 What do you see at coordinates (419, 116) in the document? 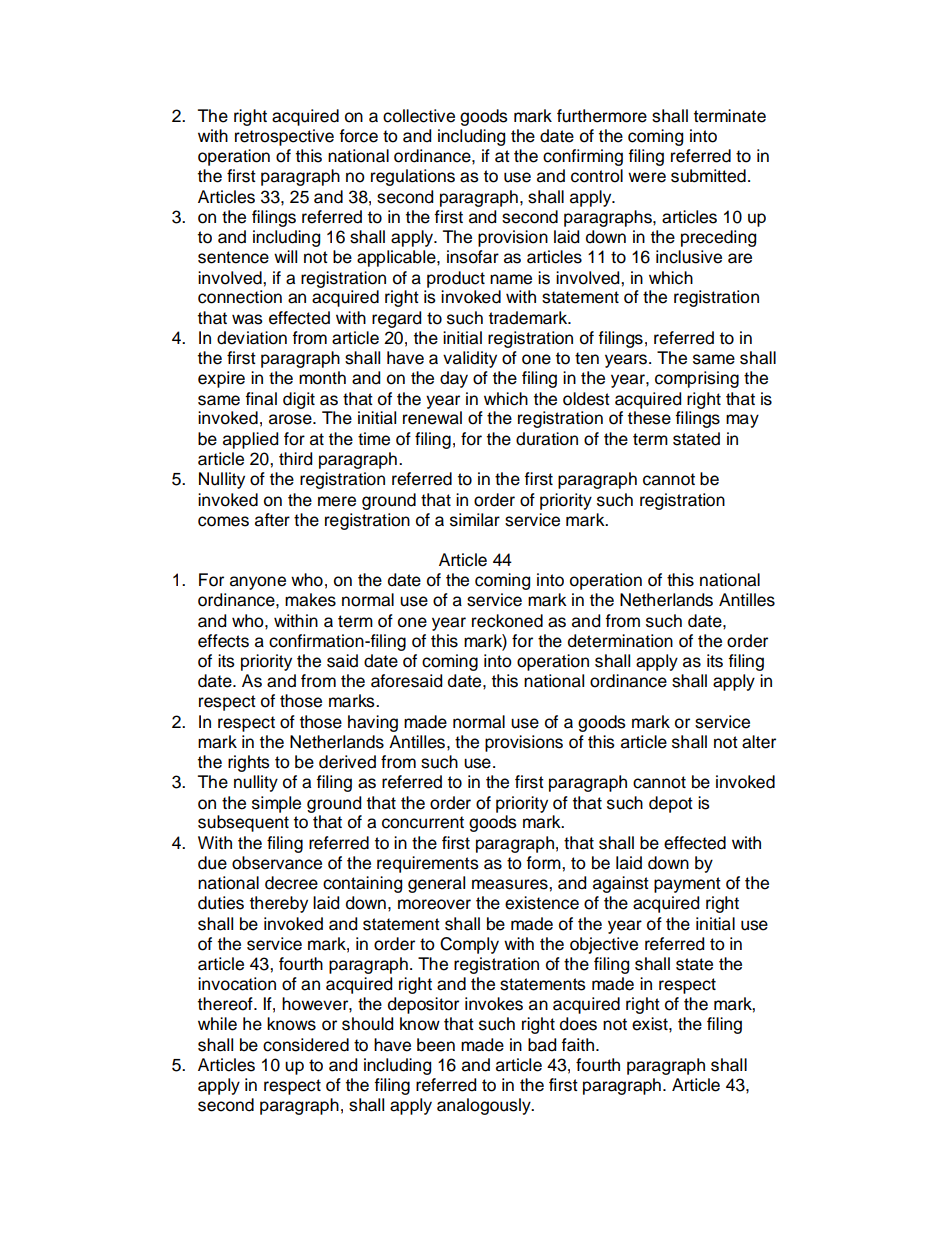
I see `collective` at bounding box center [419, 116].
